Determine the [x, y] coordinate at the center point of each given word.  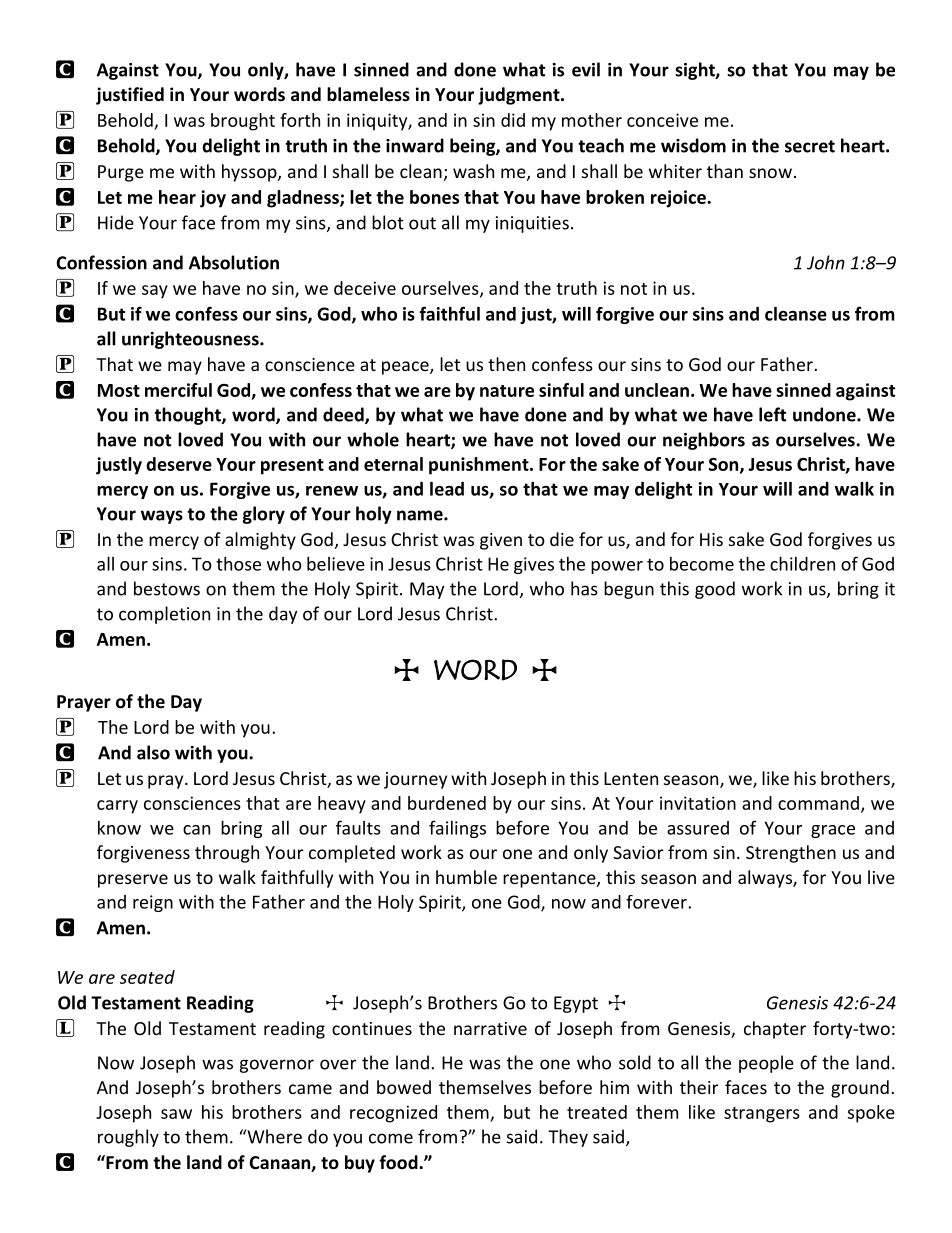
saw [176, 1114]
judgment [520, 96]
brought [243, 122]
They [568, 1138]
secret [810, 146]
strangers [762, 1115]
